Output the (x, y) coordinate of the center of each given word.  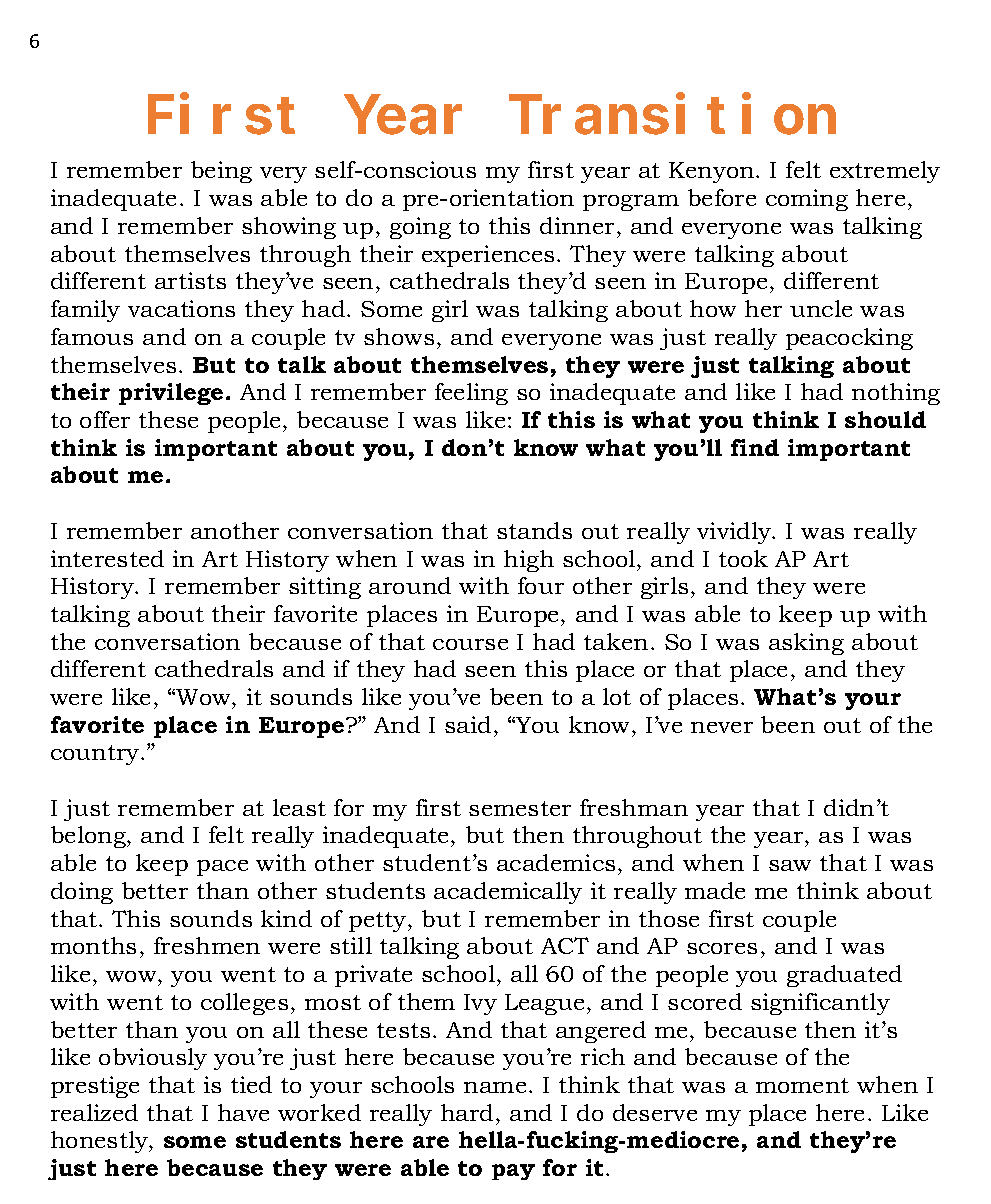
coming (807, 200)
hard (467, 1112)
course (470, 644)
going (420, 228)
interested (107, 558)
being (221, 172)
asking (806, 644)
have (243, 1112)
